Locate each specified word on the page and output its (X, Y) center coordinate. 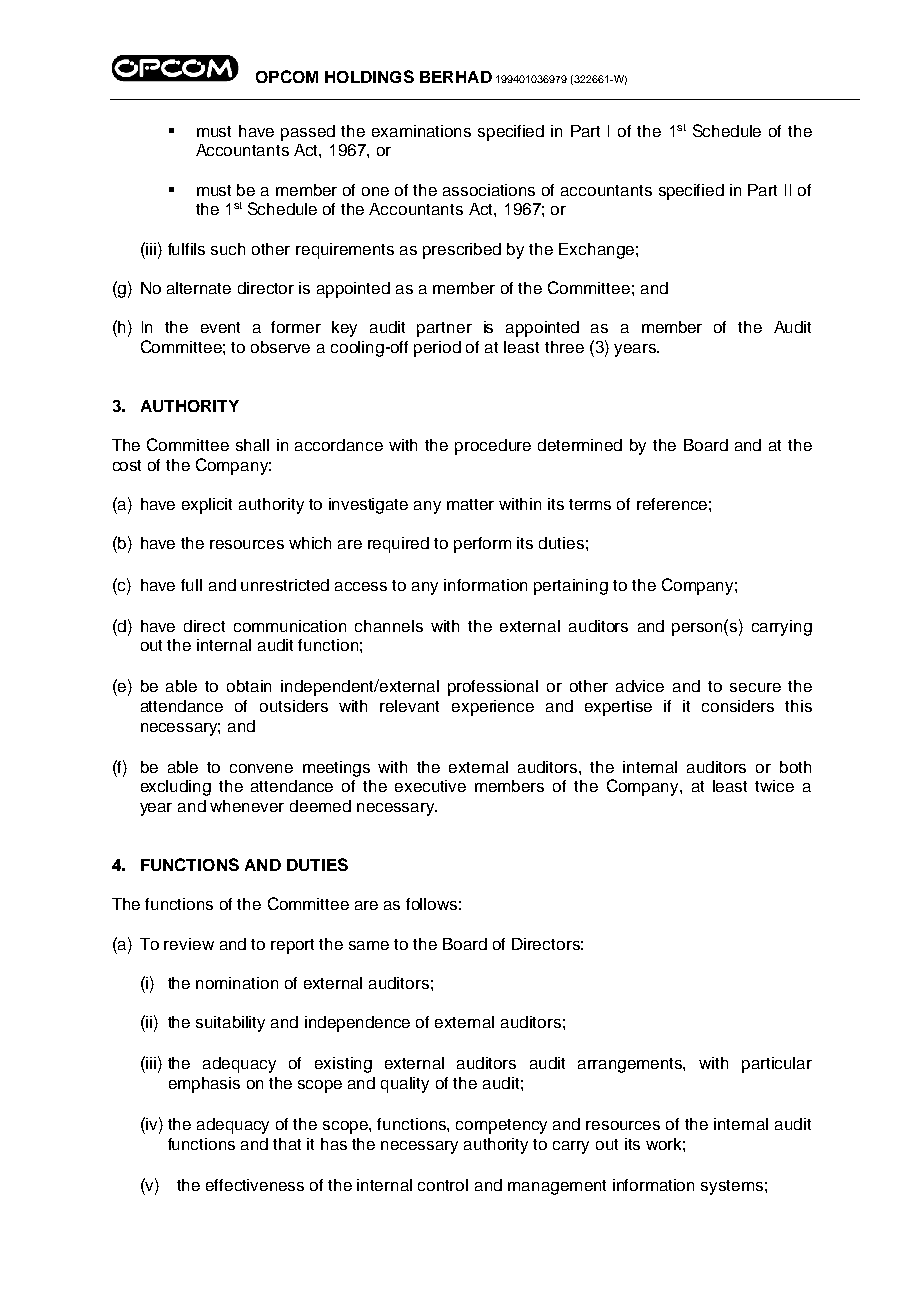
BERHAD (456, 77)
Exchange (596, 251)
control (443, 1185)
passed (308, 133)
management (557, 1187)
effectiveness (255, 1185)
